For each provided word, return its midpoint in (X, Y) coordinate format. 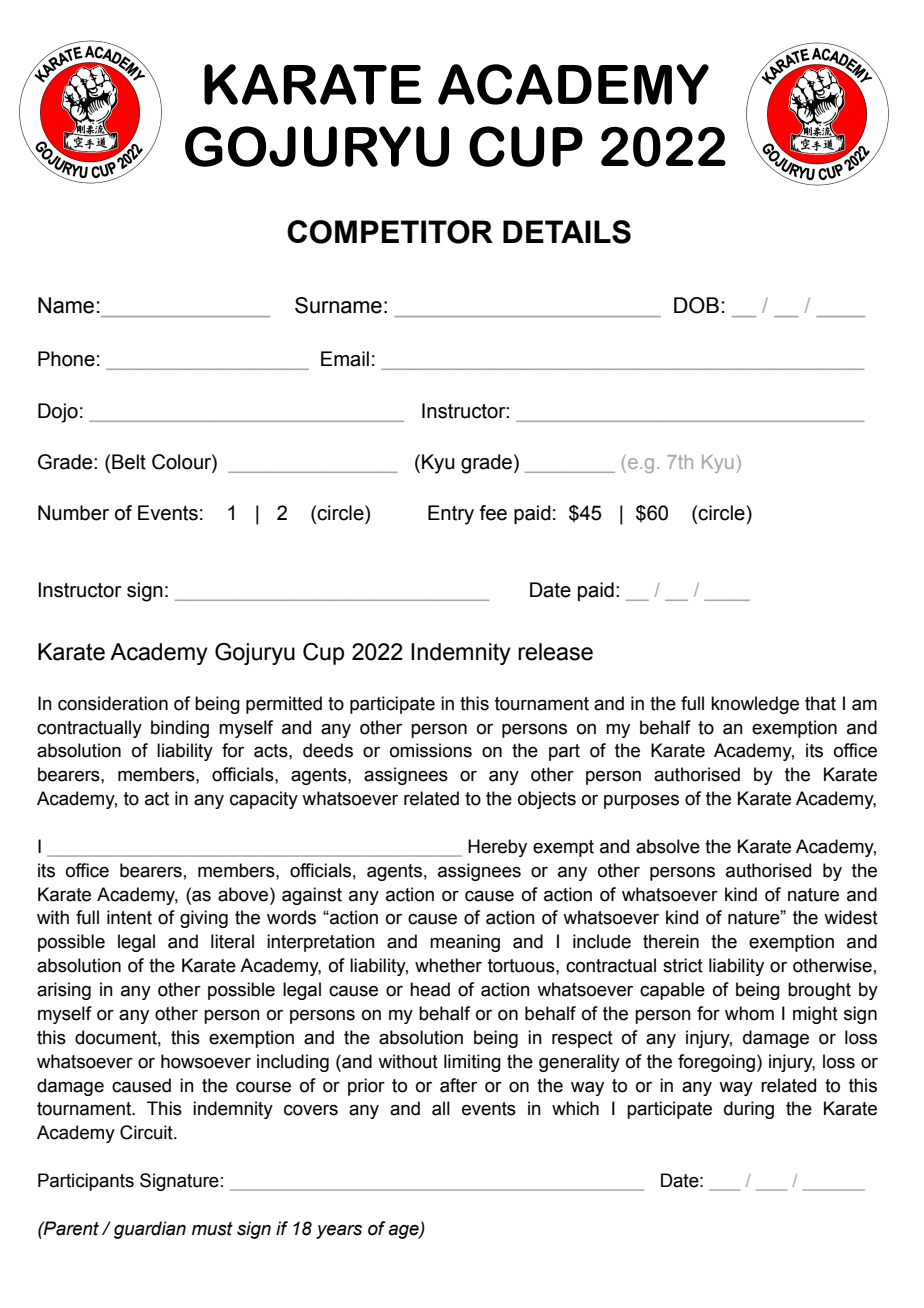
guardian (150, 1230)
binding (180, 729)
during (749, 1110)
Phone (66, 359)
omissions (431, 750)
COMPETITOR (390, 232)
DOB (696, 305)
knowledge (755, 705)
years (339, 1232)
